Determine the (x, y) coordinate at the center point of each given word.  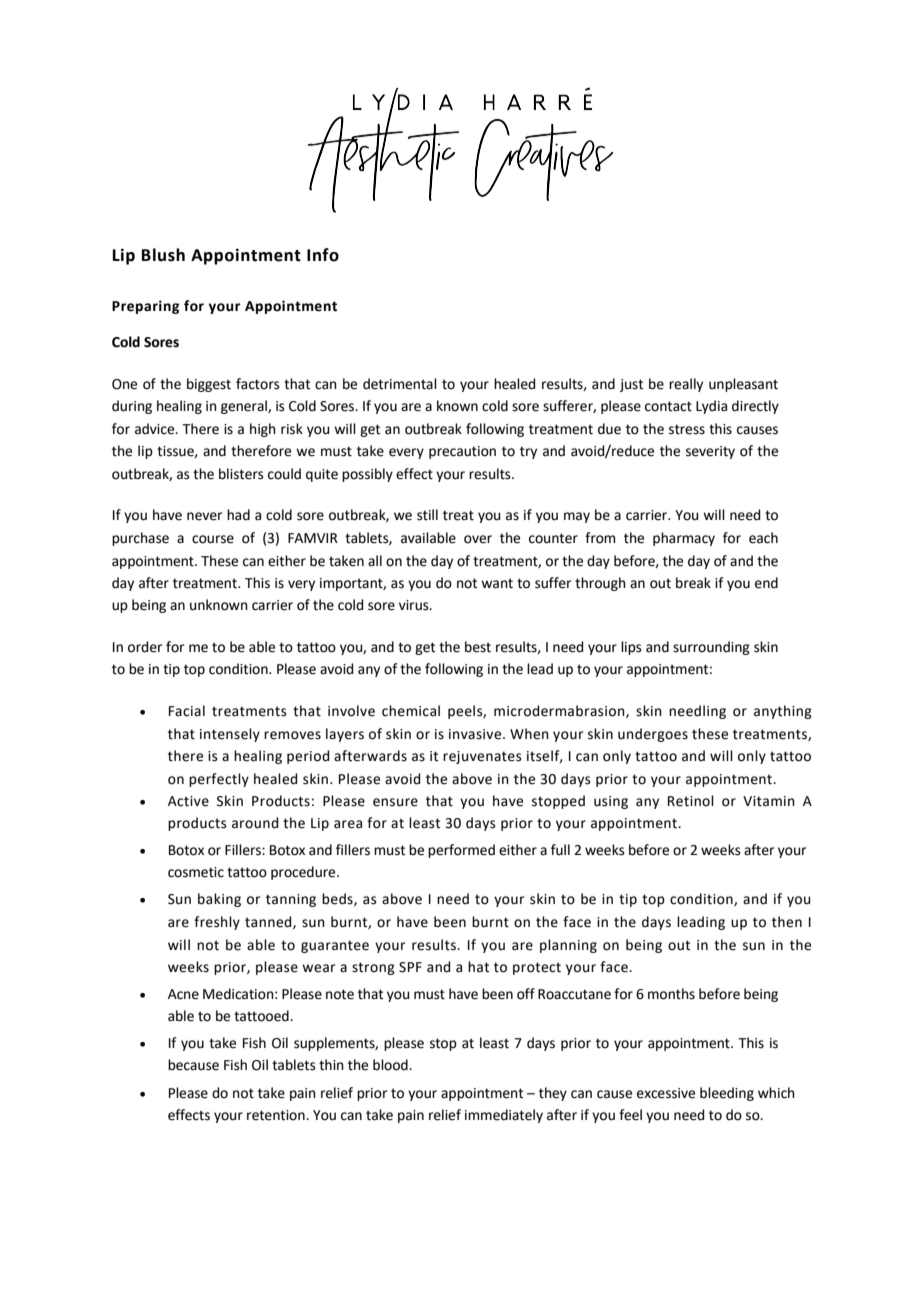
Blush (163, 255)
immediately (504, 1116)
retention (277, 1115)
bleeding (727, 1094)
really (686, 385)
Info (323, 255)
